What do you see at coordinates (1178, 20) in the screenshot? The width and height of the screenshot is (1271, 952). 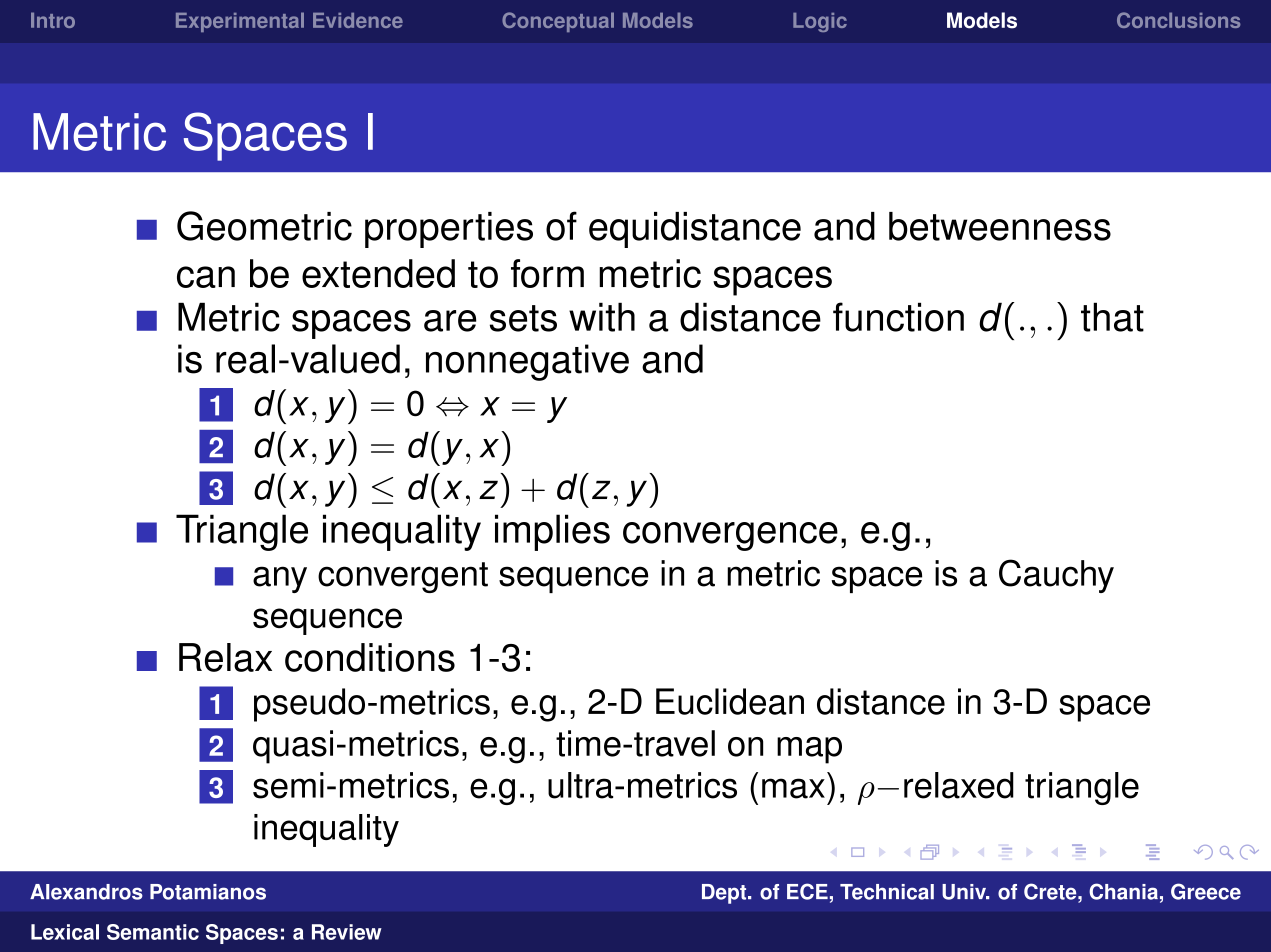 I see `Conclusions` at bounding box center [1178, 20].
